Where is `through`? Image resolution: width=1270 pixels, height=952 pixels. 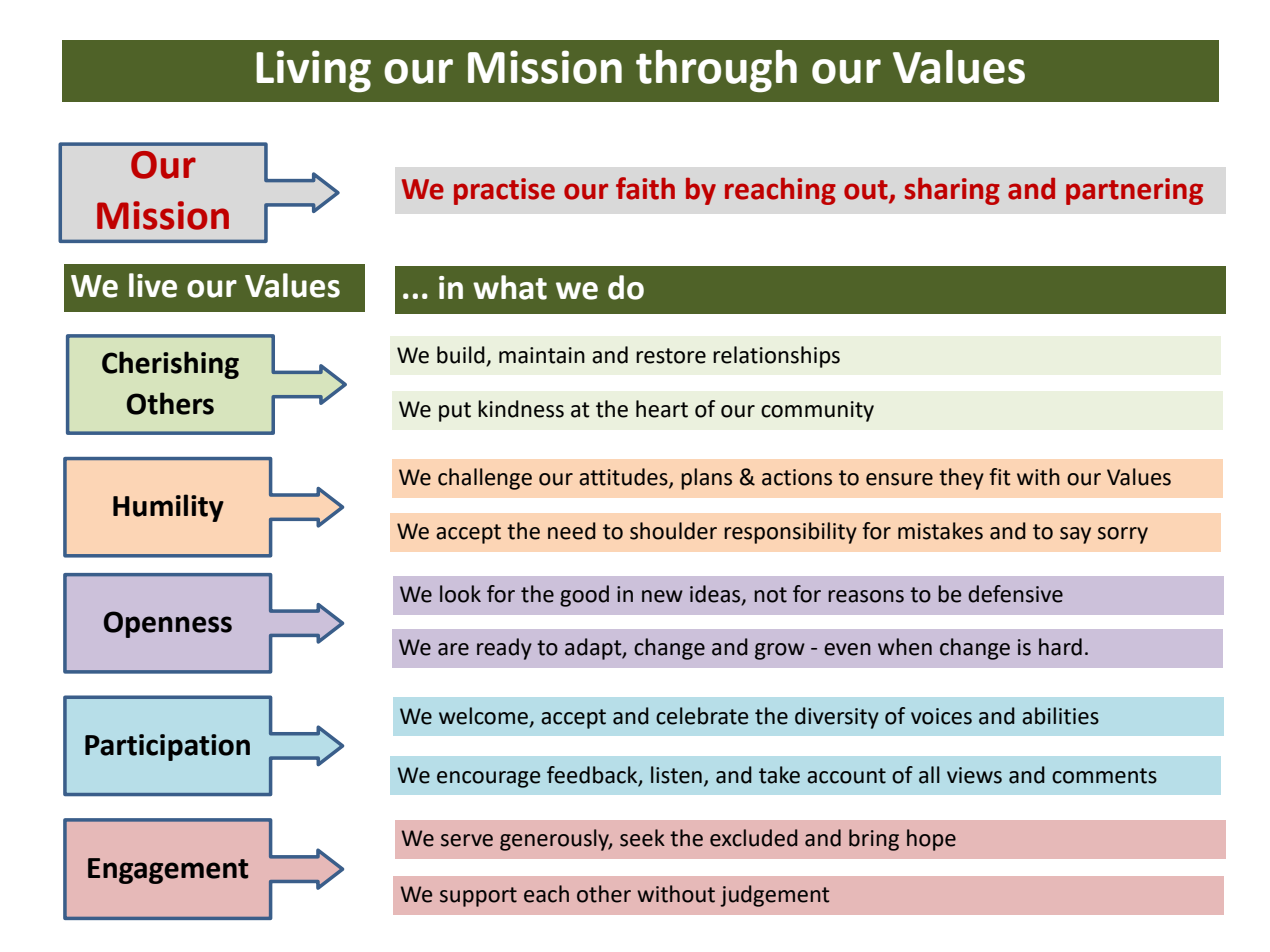 through is located at coordinates (716, 71).
